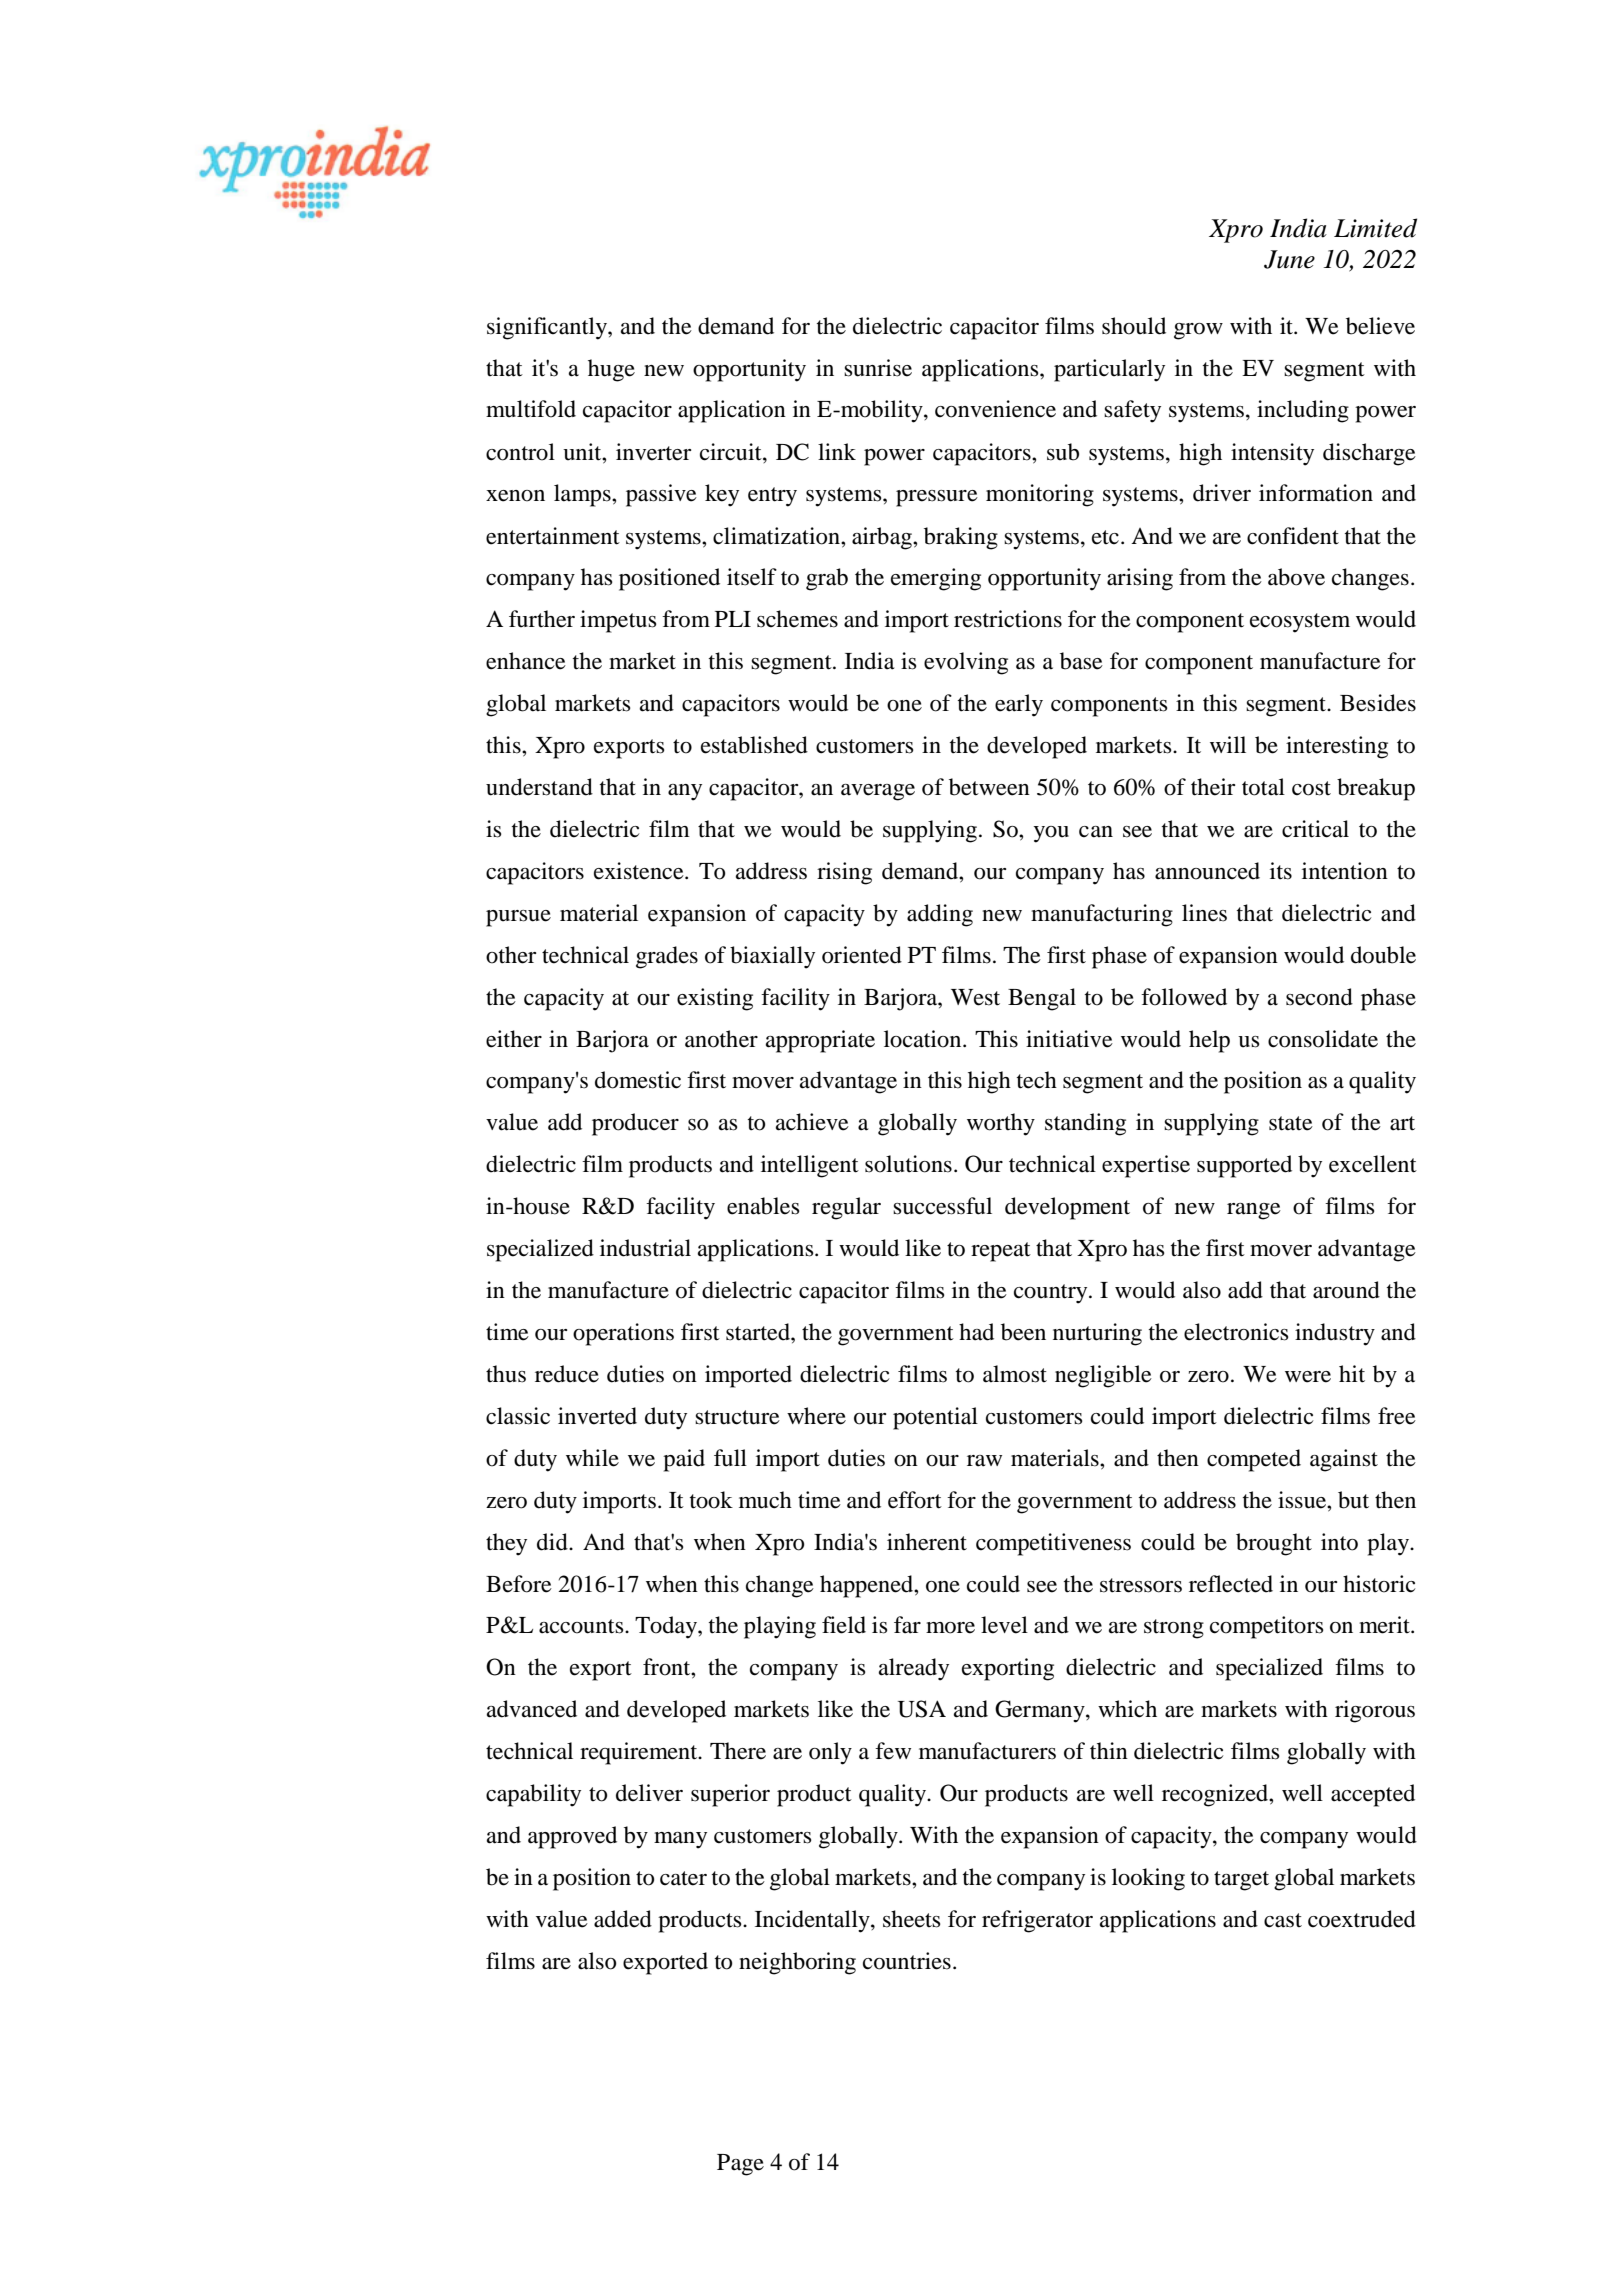 The image size is (1608, 2273). Describe the element at coordinates (645, 1248) in the screenshot. I see `industrial` at that location.
